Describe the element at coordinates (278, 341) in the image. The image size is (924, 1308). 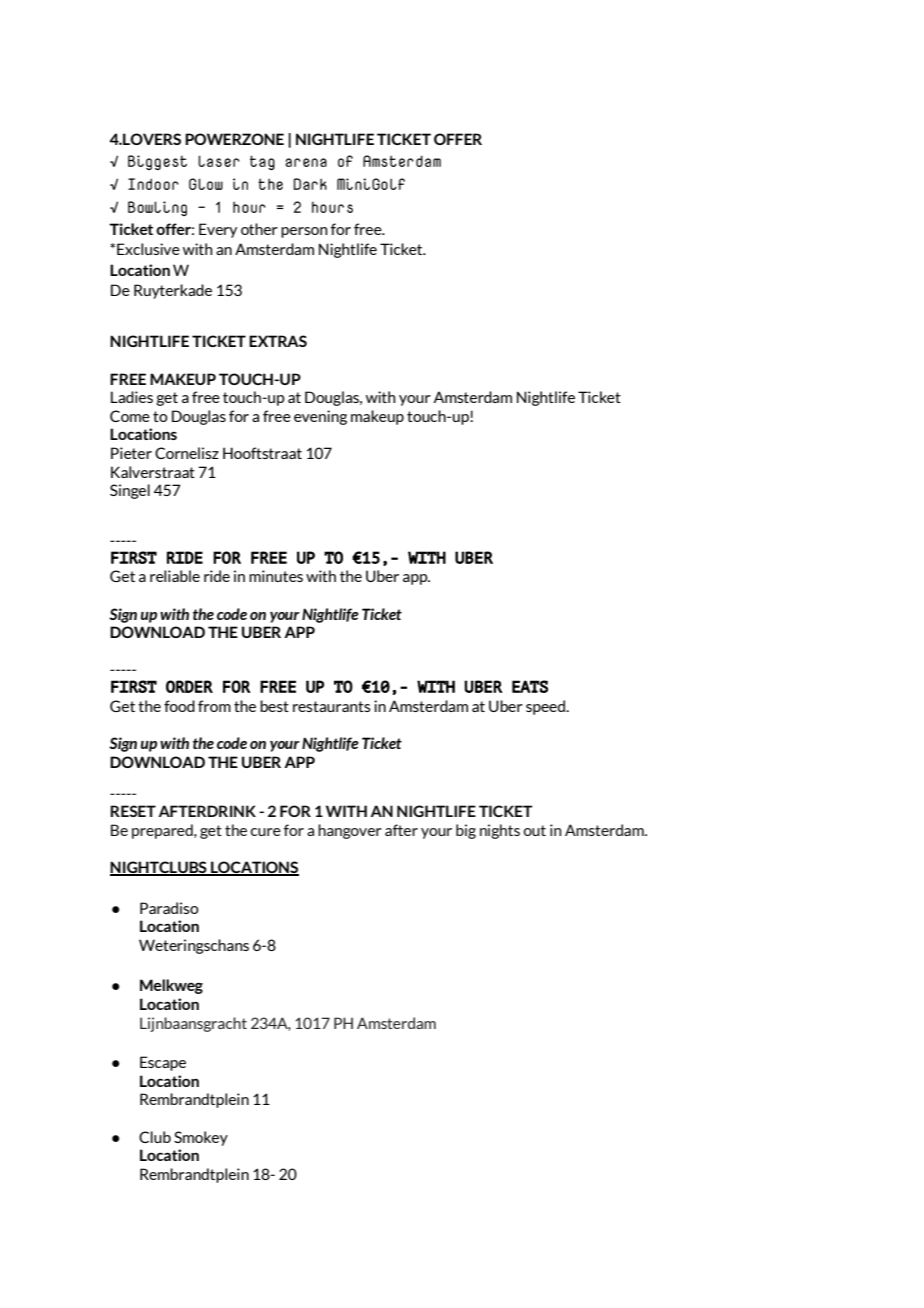
I see `EXTRAS` at that location.
